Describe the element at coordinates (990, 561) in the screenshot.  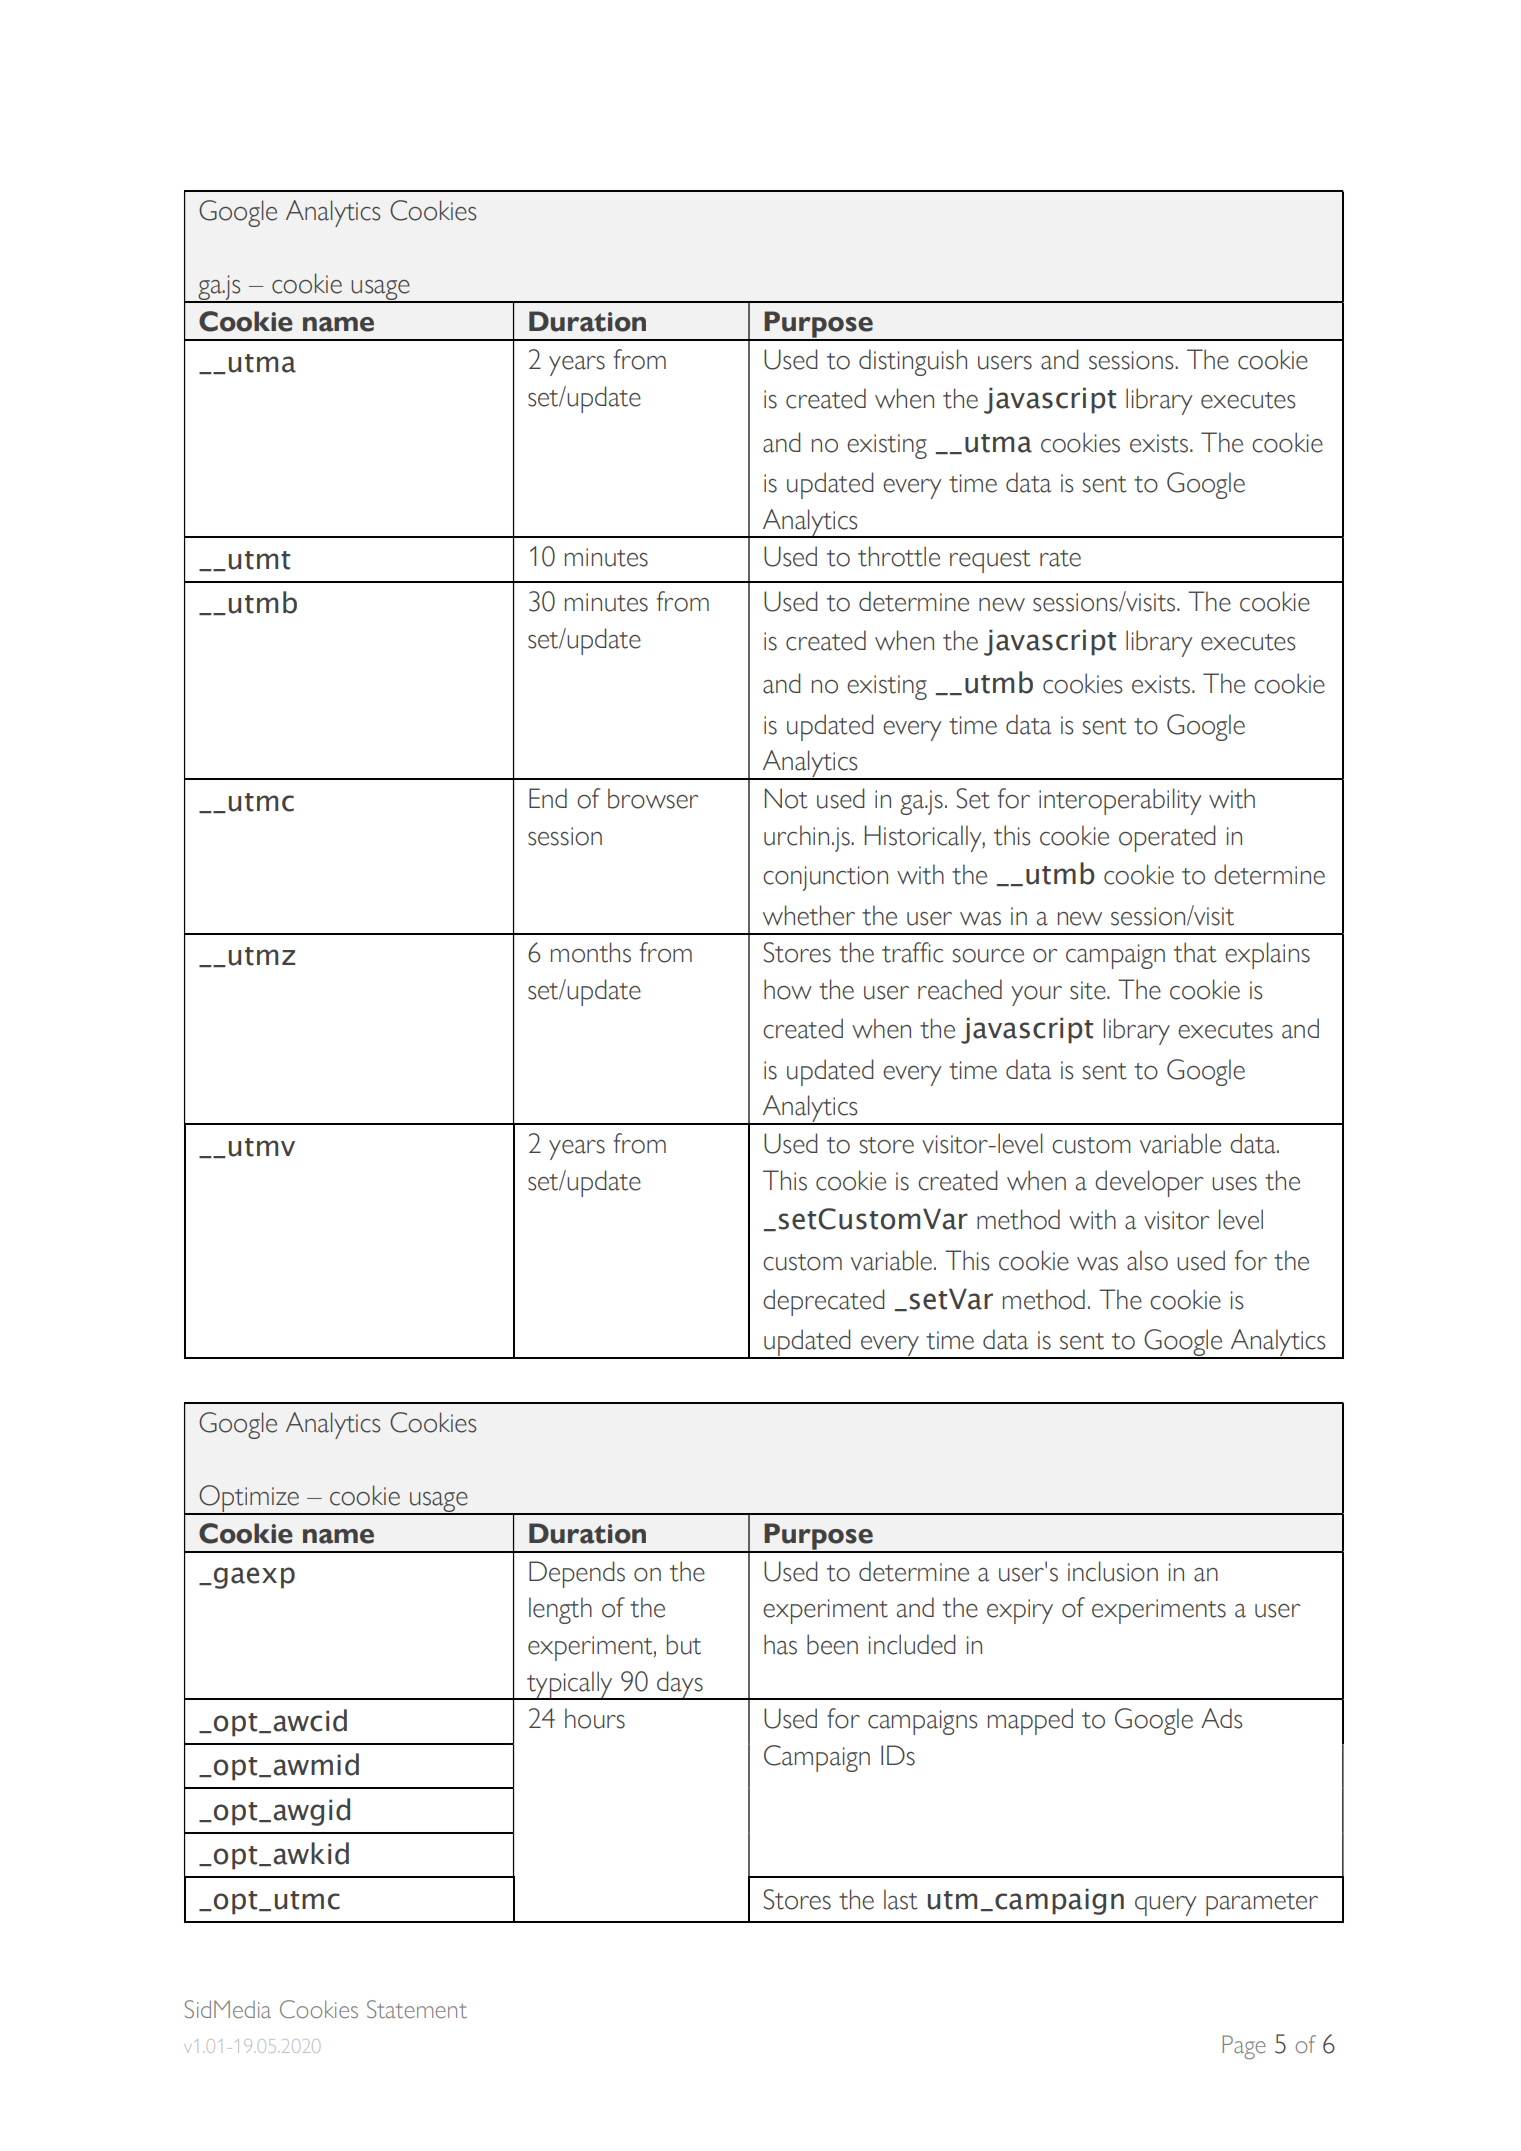
I see `request` at that location.
